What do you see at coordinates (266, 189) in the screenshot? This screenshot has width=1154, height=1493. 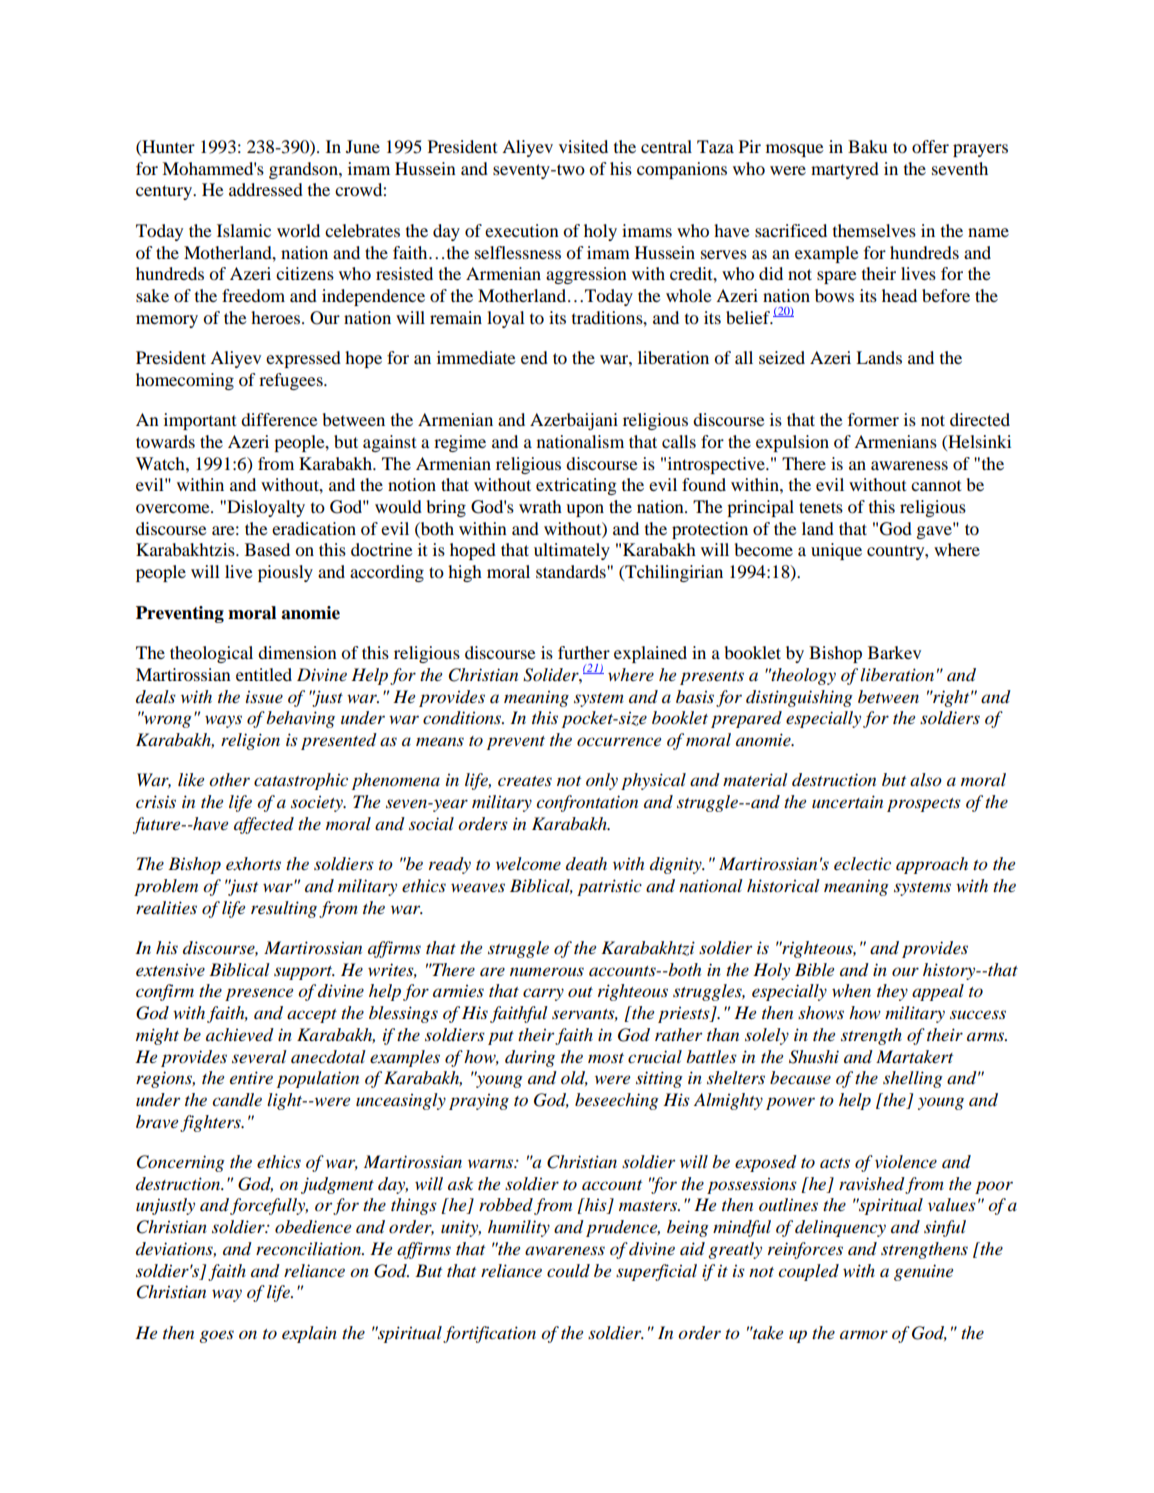 I see `addressed` at bounding box center [266, 189].
